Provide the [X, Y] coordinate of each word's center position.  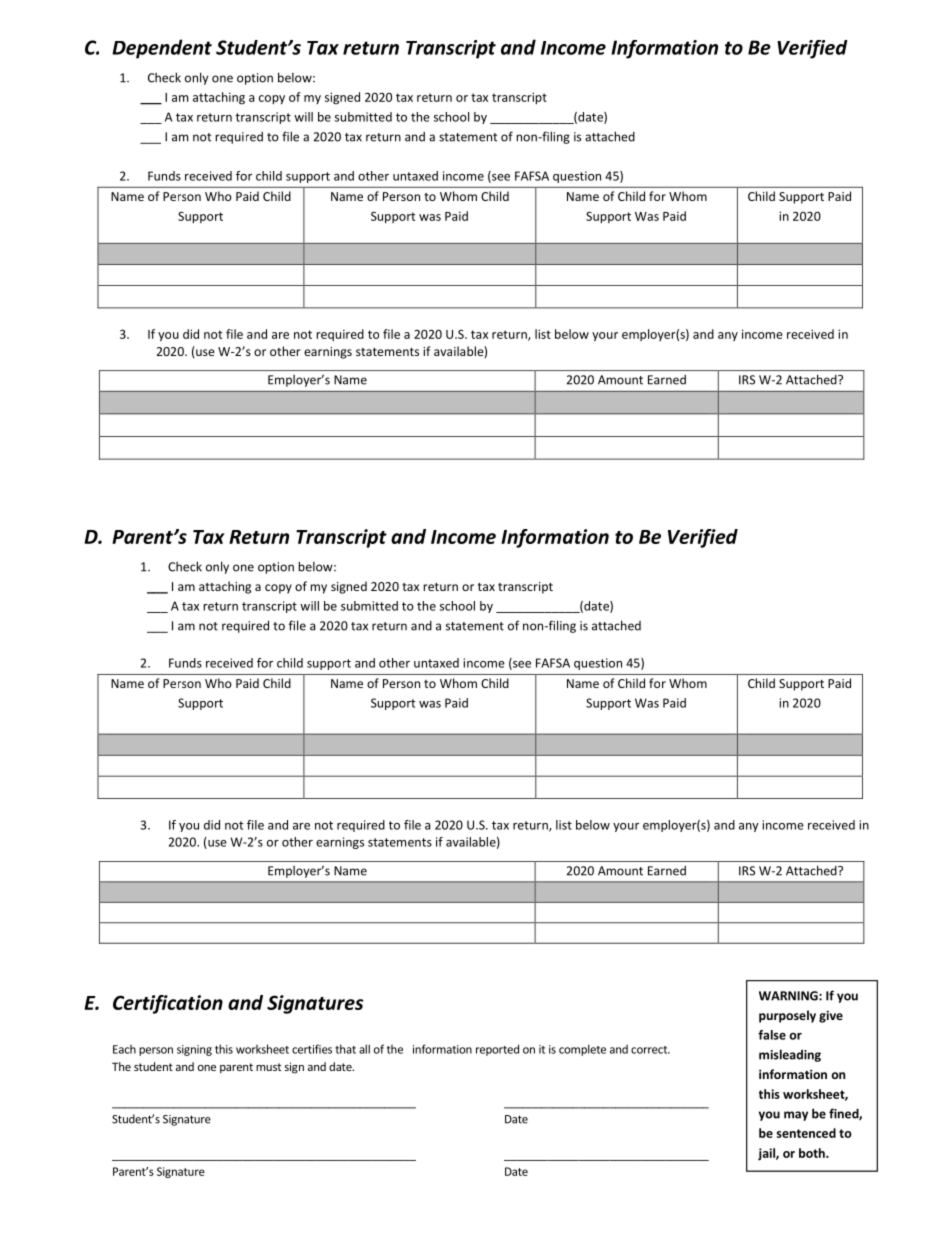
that [345, 1049]
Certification [168, 1004]
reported [497, 1050]
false [772, 1035]
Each [124, 1049]
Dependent [162, 49]
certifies [312, 1049]
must [268, 1067]
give [831, 1016]
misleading [790, 1055]
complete [582, 1050]
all [364, 1049]
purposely [787, 1016]
